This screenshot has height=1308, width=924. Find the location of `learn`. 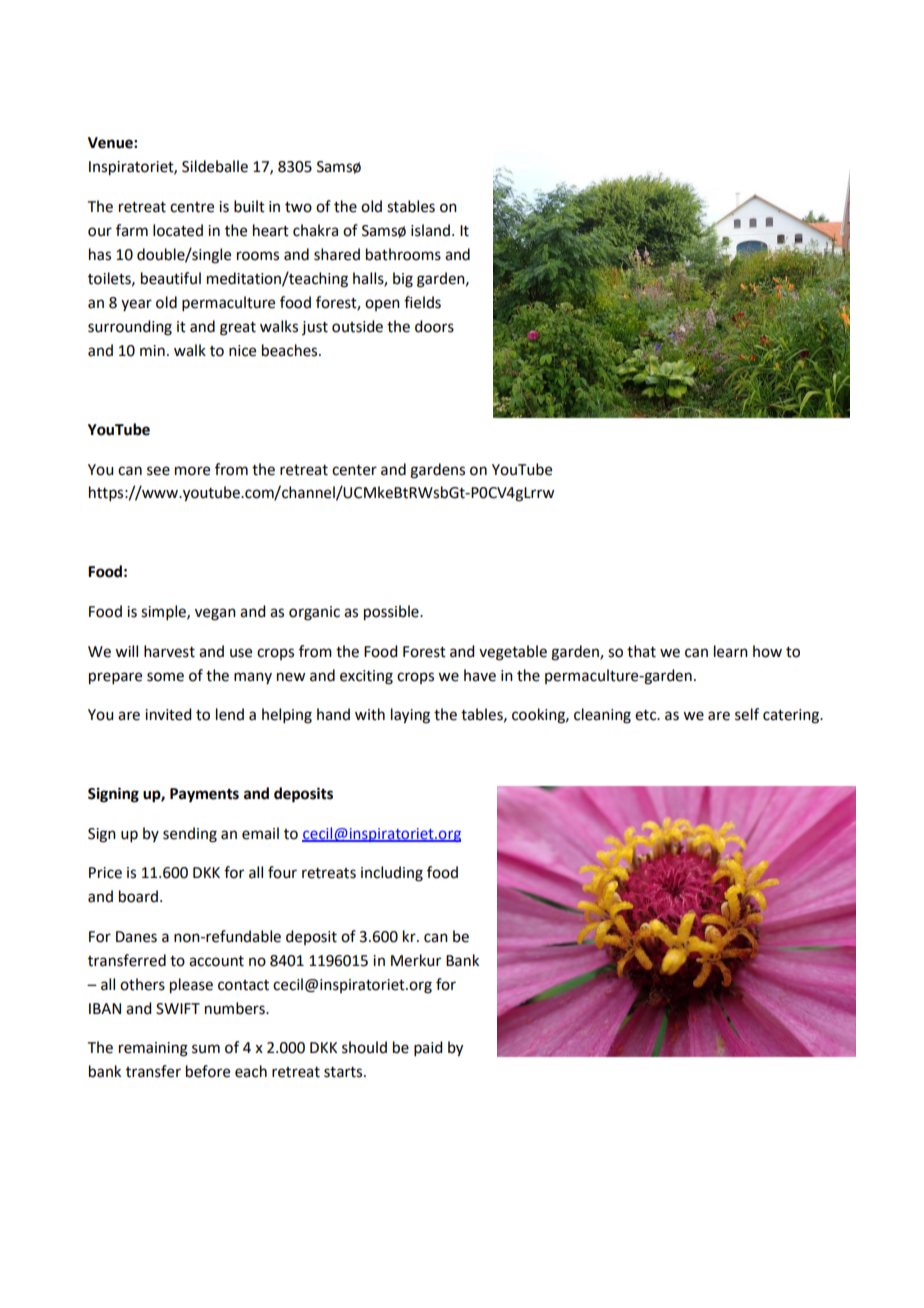

learn is located at coordinates (731, 651).
